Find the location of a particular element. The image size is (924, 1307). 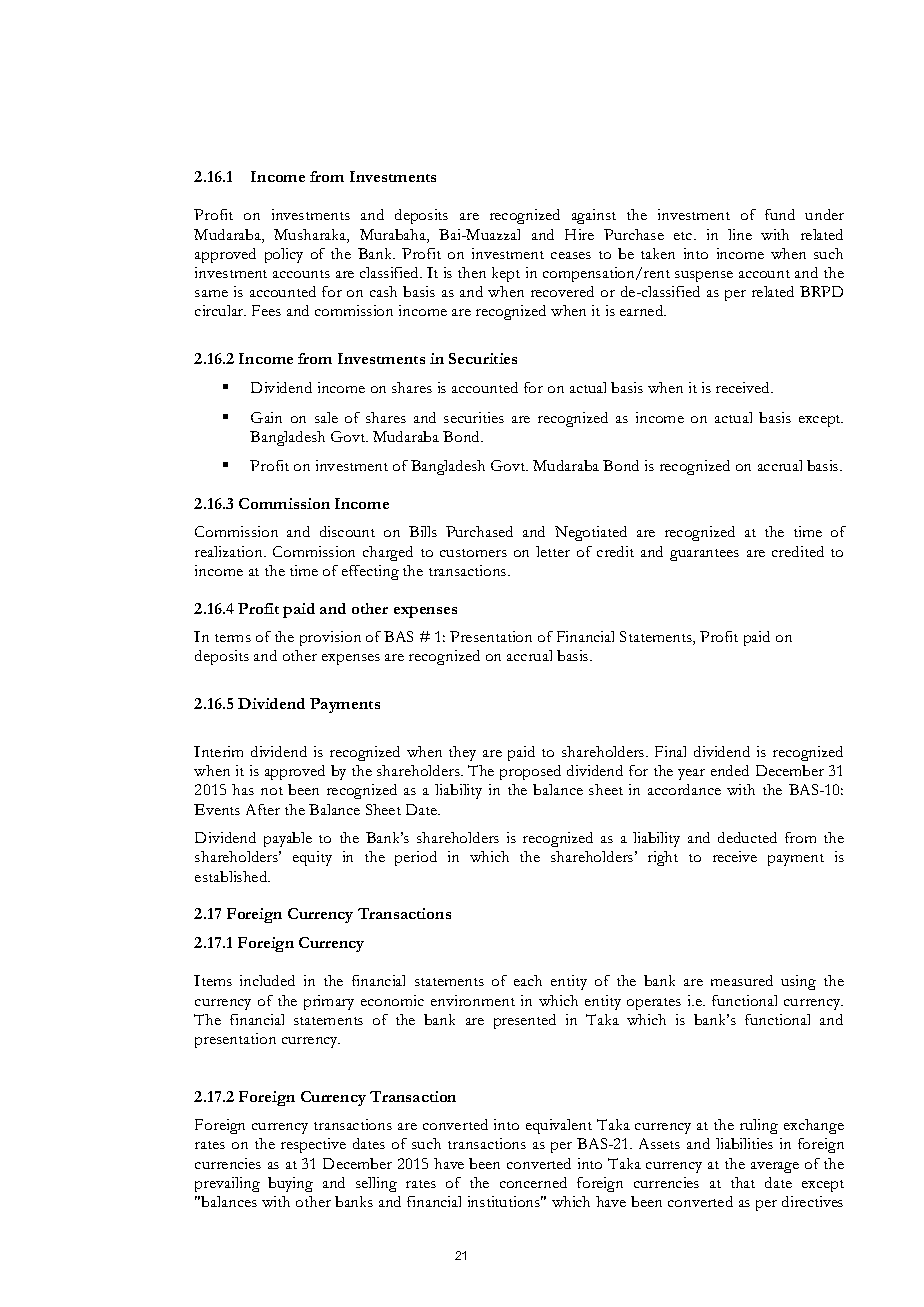

concerned is located at coordinates (533, 1182).
